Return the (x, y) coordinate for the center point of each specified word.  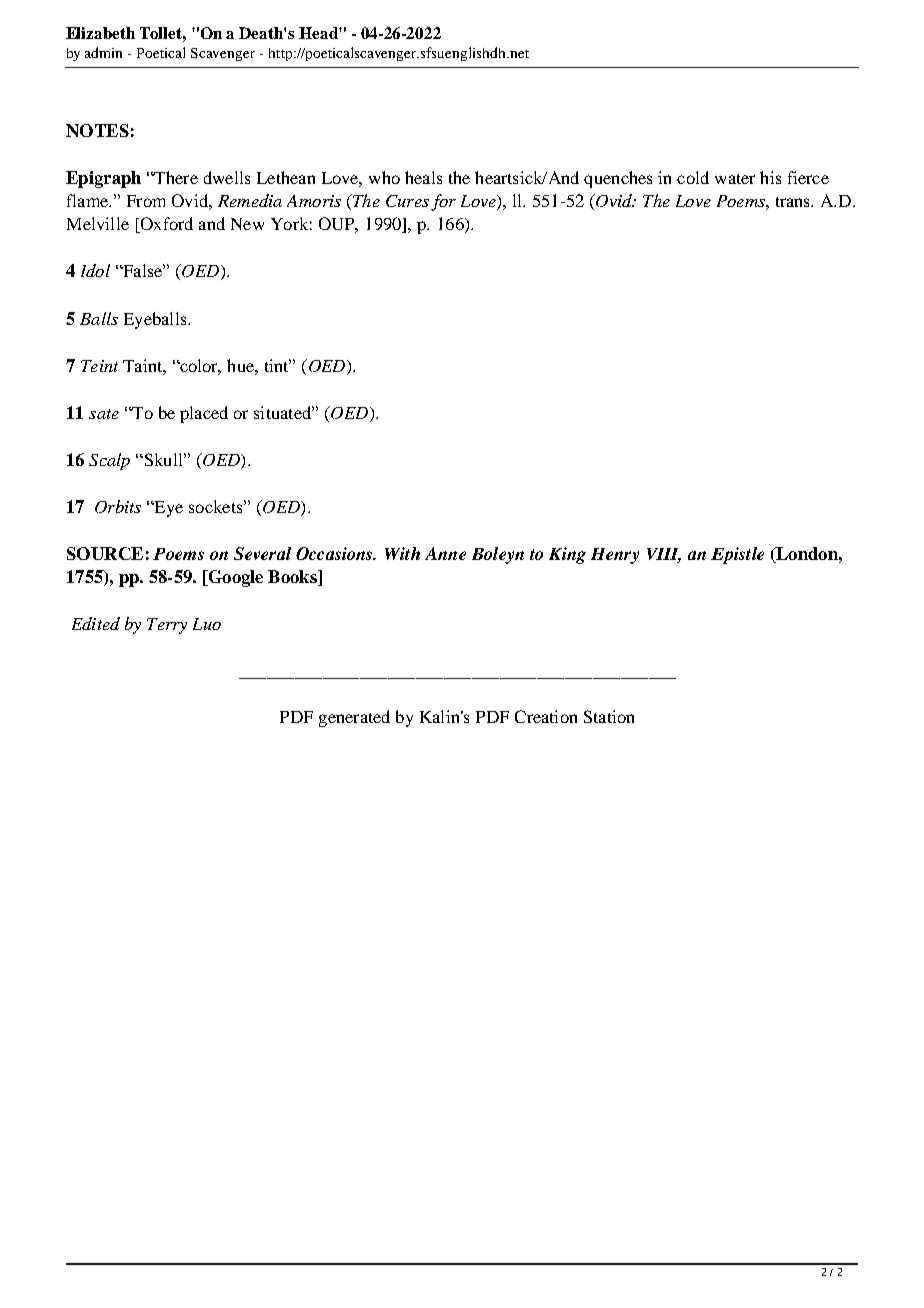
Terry (167, 626)
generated (354, 718)
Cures (407, 201)
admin (103, 52)
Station (609, 716)
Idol (95, 270)
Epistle (737, 555)
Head (319, 33)
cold (693, 177)
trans (794, 202)
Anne (445, 553)
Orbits (118, 506)
